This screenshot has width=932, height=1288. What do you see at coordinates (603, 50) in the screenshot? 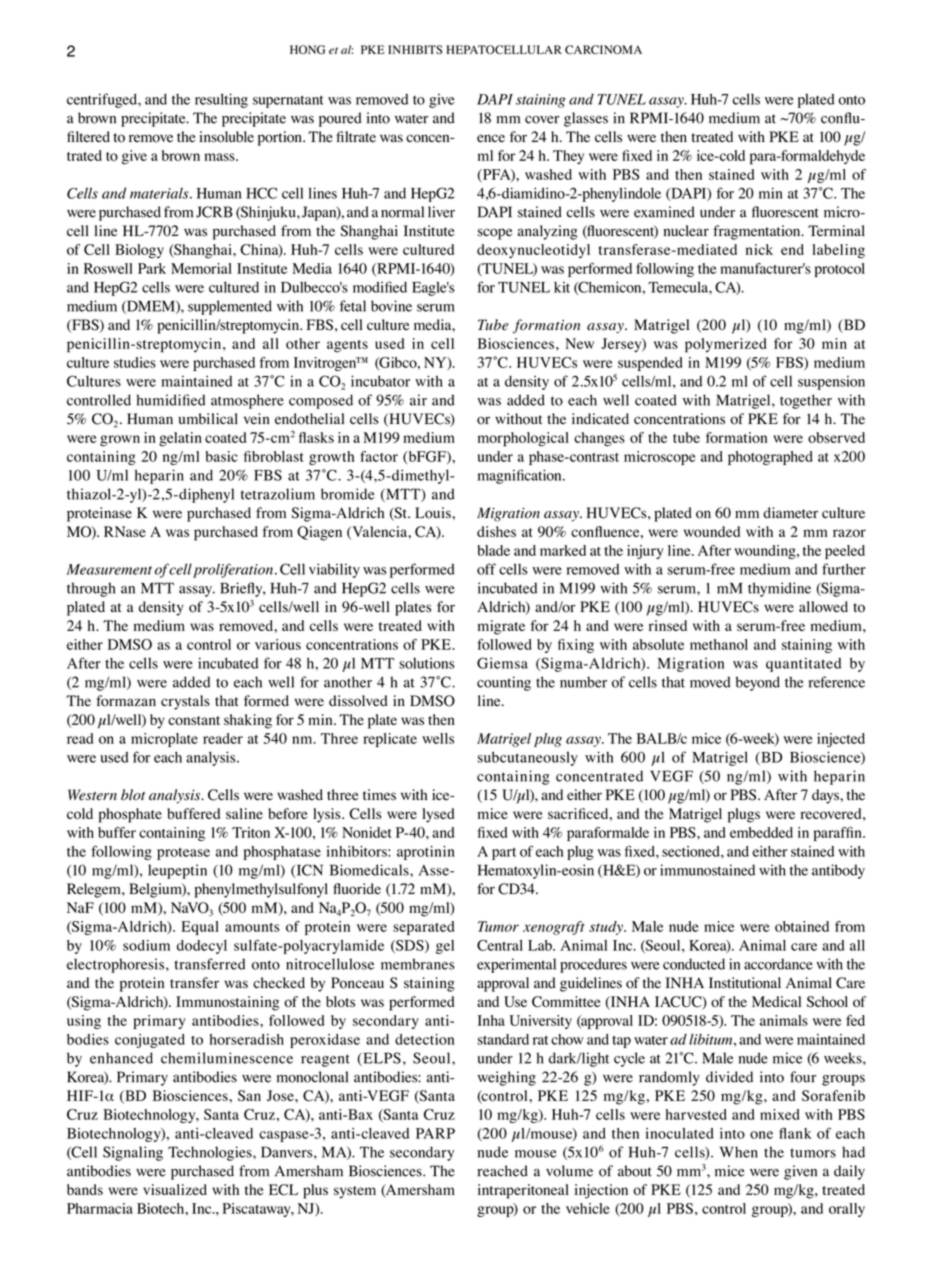
I see `carcinoma` at bounding box center [603, 50].
